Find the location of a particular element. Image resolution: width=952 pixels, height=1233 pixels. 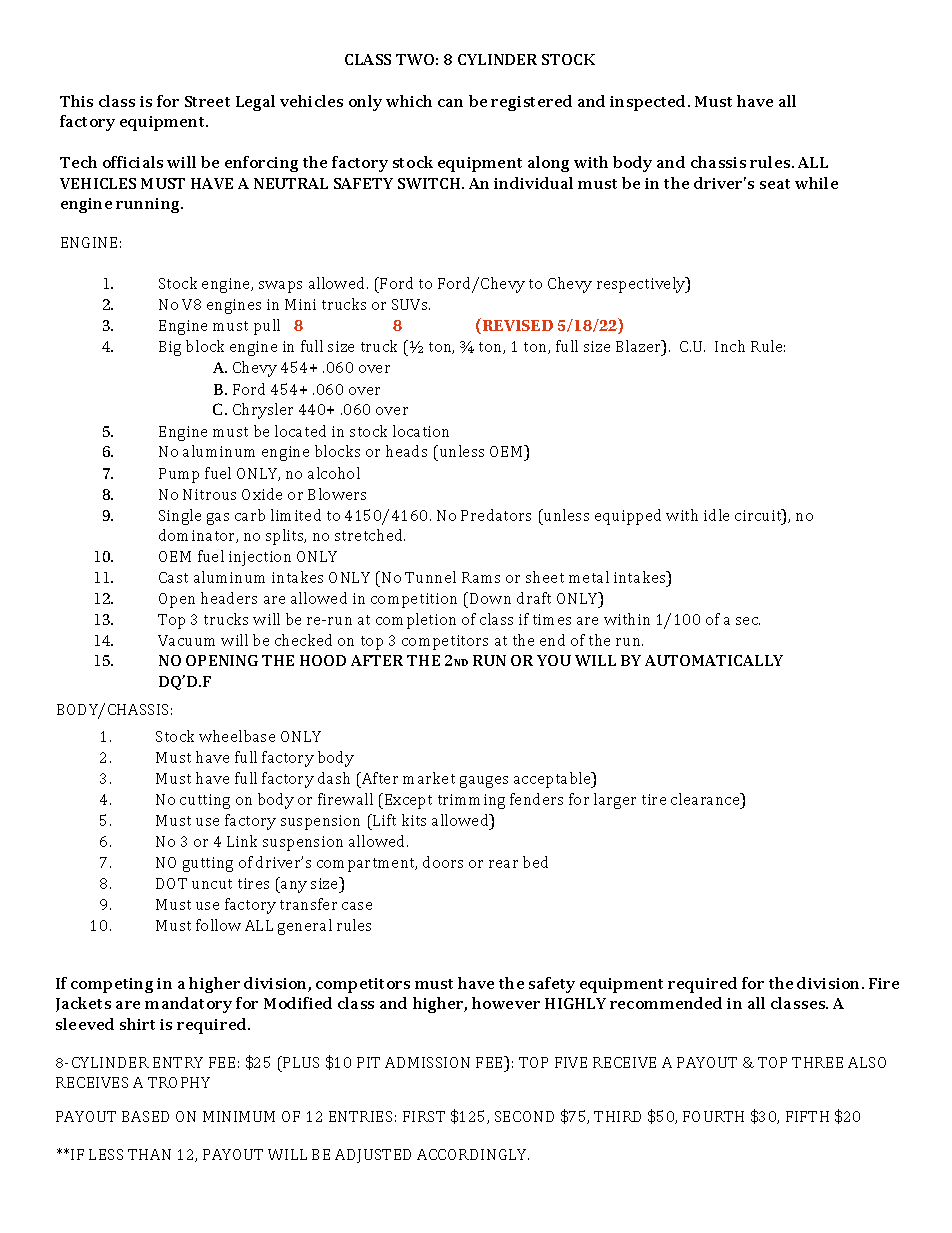

FIFTH is located at coordinates (807, 1116).
